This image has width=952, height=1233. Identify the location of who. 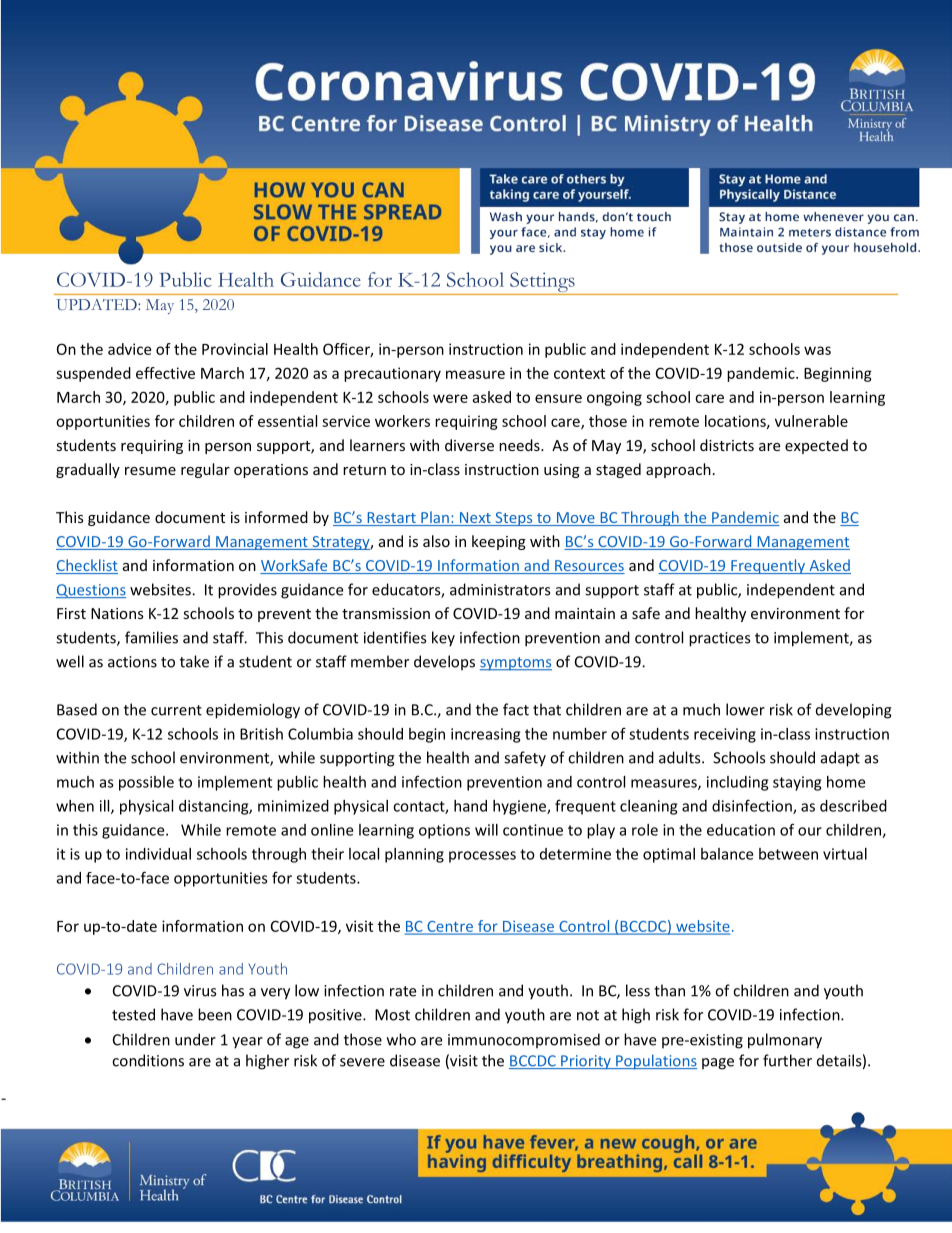
(401, 1039).
